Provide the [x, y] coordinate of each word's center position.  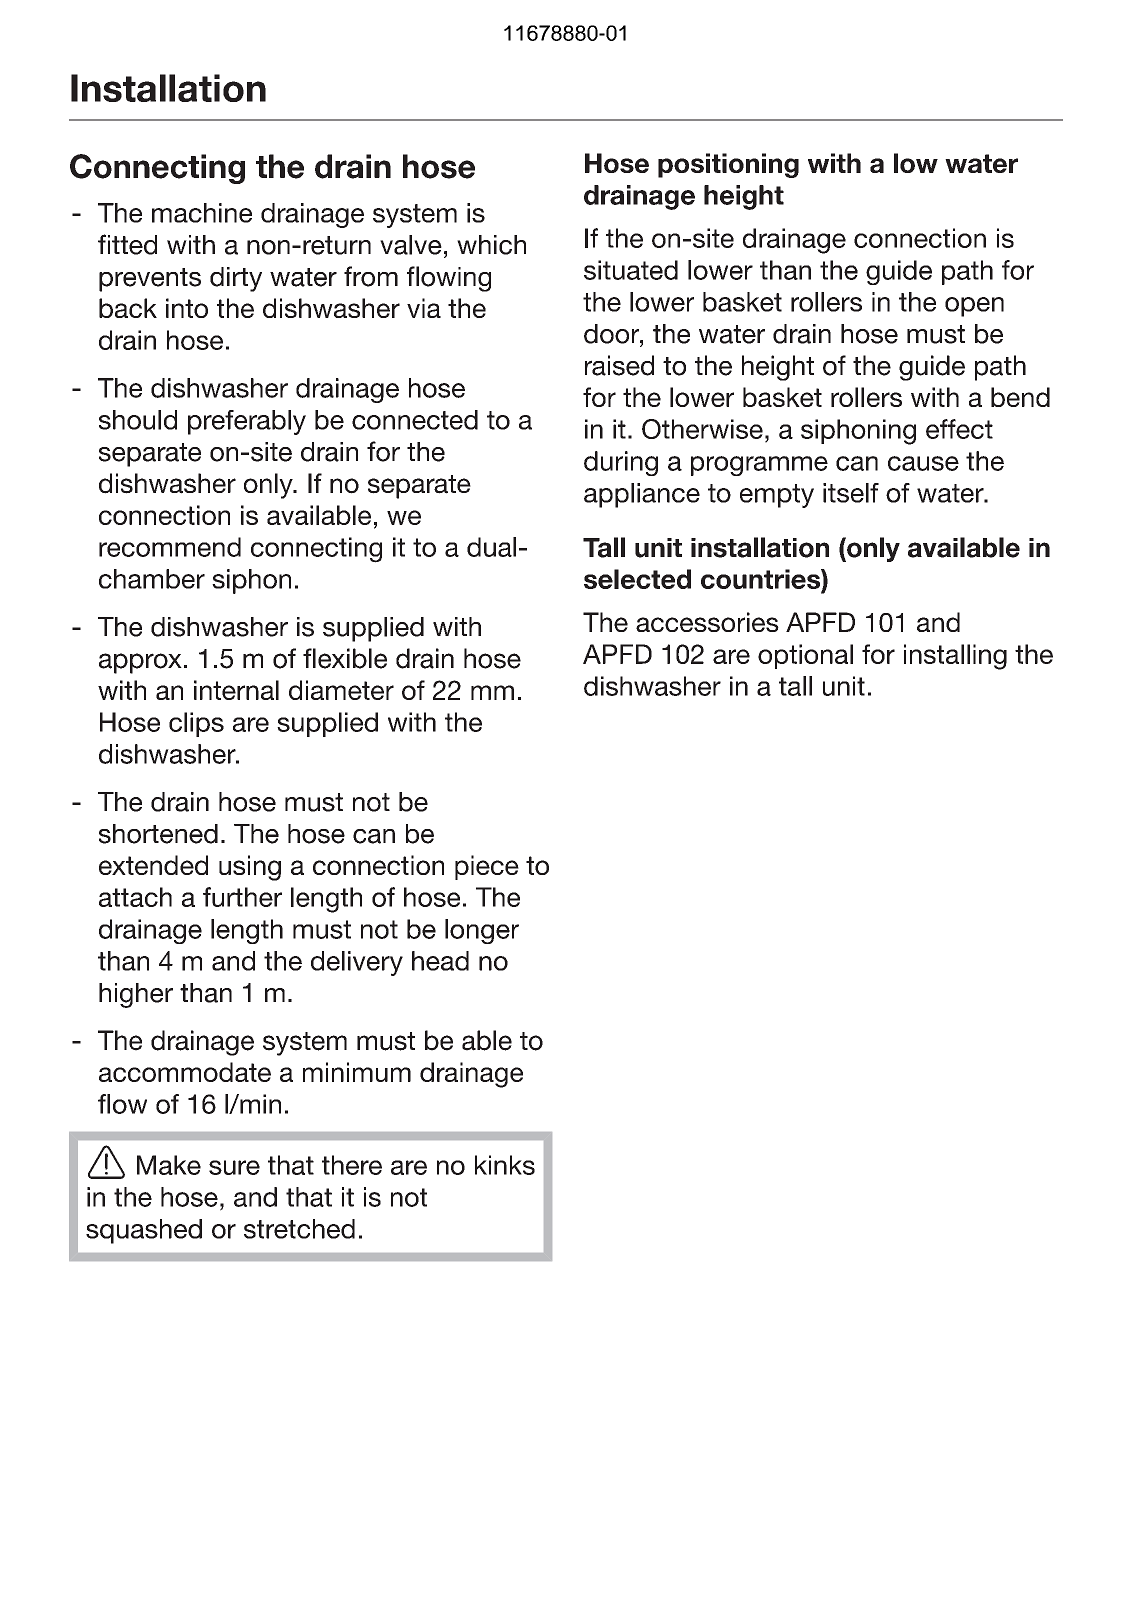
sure [234, 1167]
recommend [170, 547]
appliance [642, 495]
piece [487, 867]
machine [202, 213]
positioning [728, 165]
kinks [505, 1165]
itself [851, 493]
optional [805, 656]
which [491, 245]
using [250, 868]
